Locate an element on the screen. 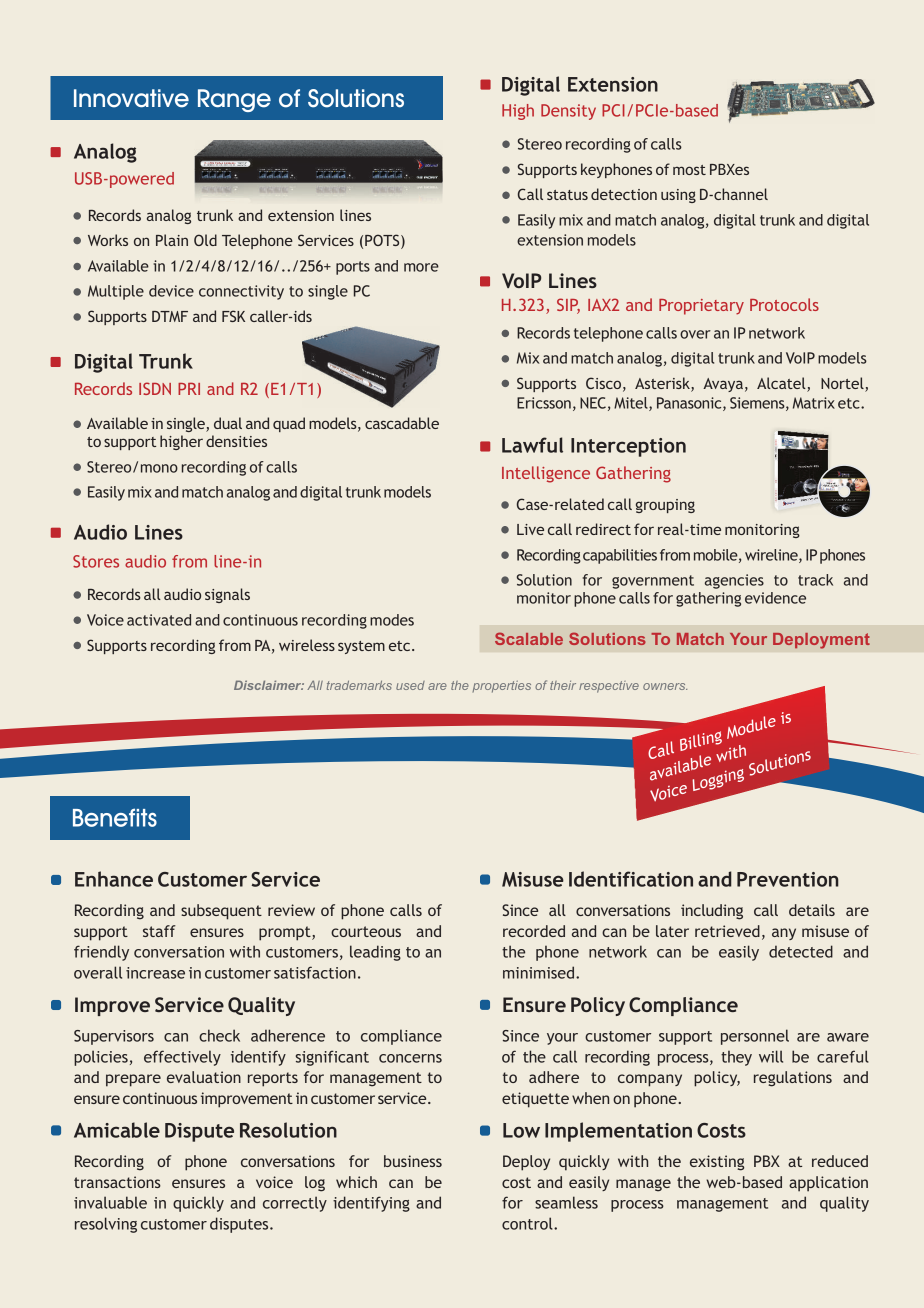  Density is located at coordinates (568, 112).
